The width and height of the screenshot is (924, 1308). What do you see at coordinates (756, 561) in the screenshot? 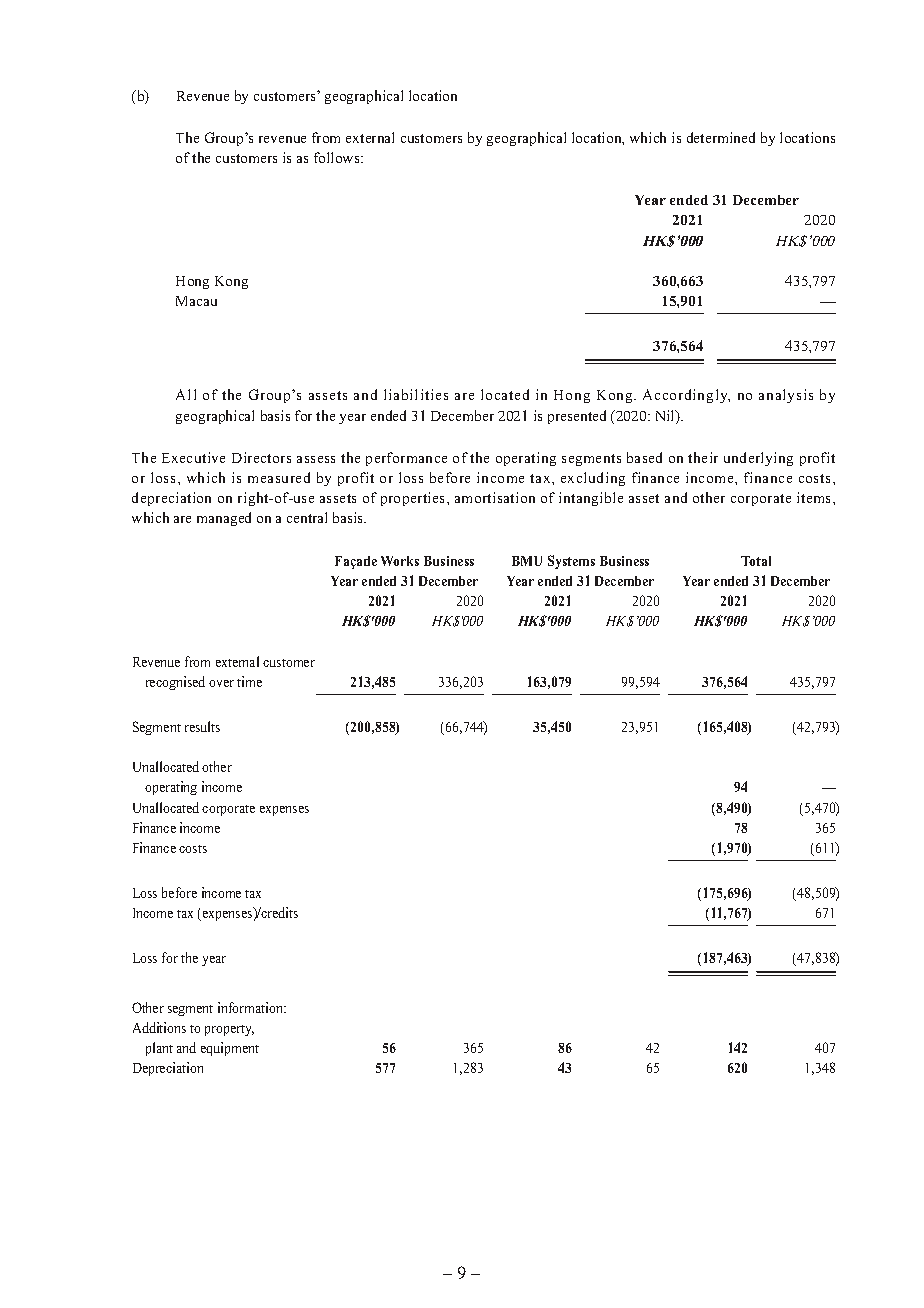
I see `Total` at bounding box center [756, 561].
